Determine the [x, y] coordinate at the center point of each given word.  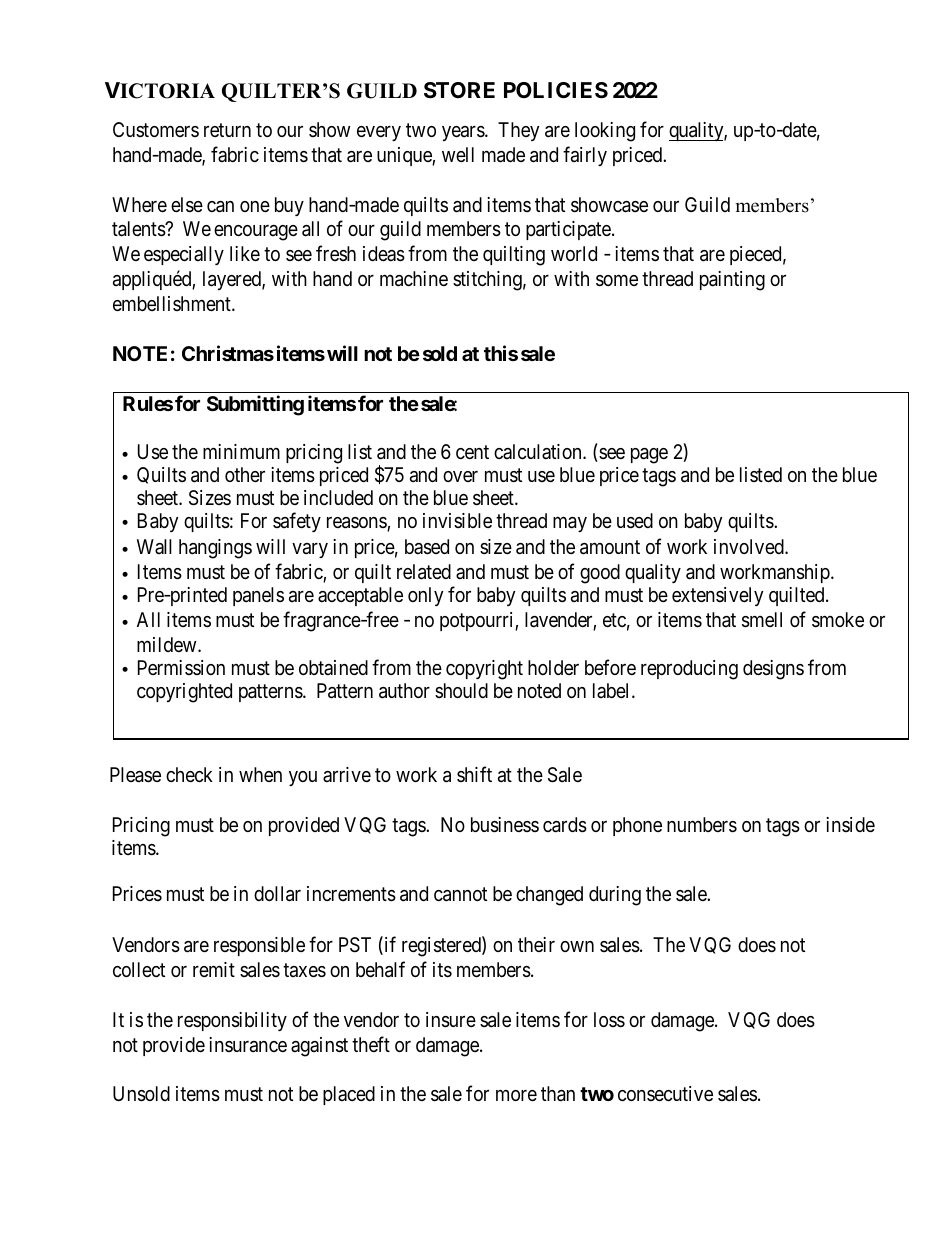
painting [732, 281]
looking [605, 132]
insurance [248, 1045]
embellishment [173, 303]
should [461, 690]
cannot [460, 895]
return [227, 130]
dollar [277, 894]
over [460, 476]
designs [773, 670]
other [245, 474]
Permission [181, 667]
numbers [702, 825]
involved [750, 546]
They [518, 131]
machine [414, 279]
